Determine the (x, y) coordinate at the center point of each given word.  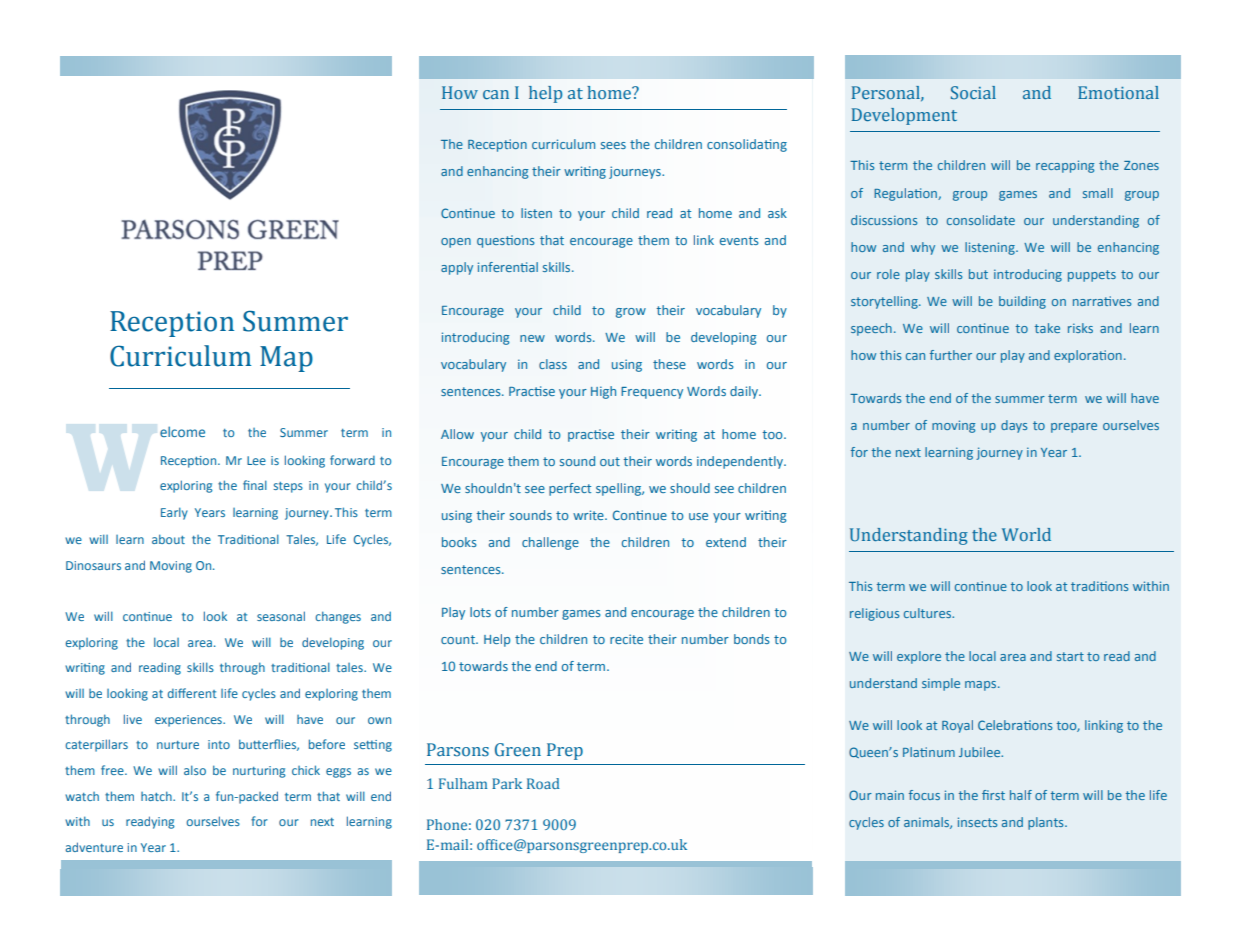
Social (973, 92)
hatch (157, 796)
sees (613, 145)
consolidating (747, 145)
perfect (570, 489)
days (1014, 426)
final (255, 485)
